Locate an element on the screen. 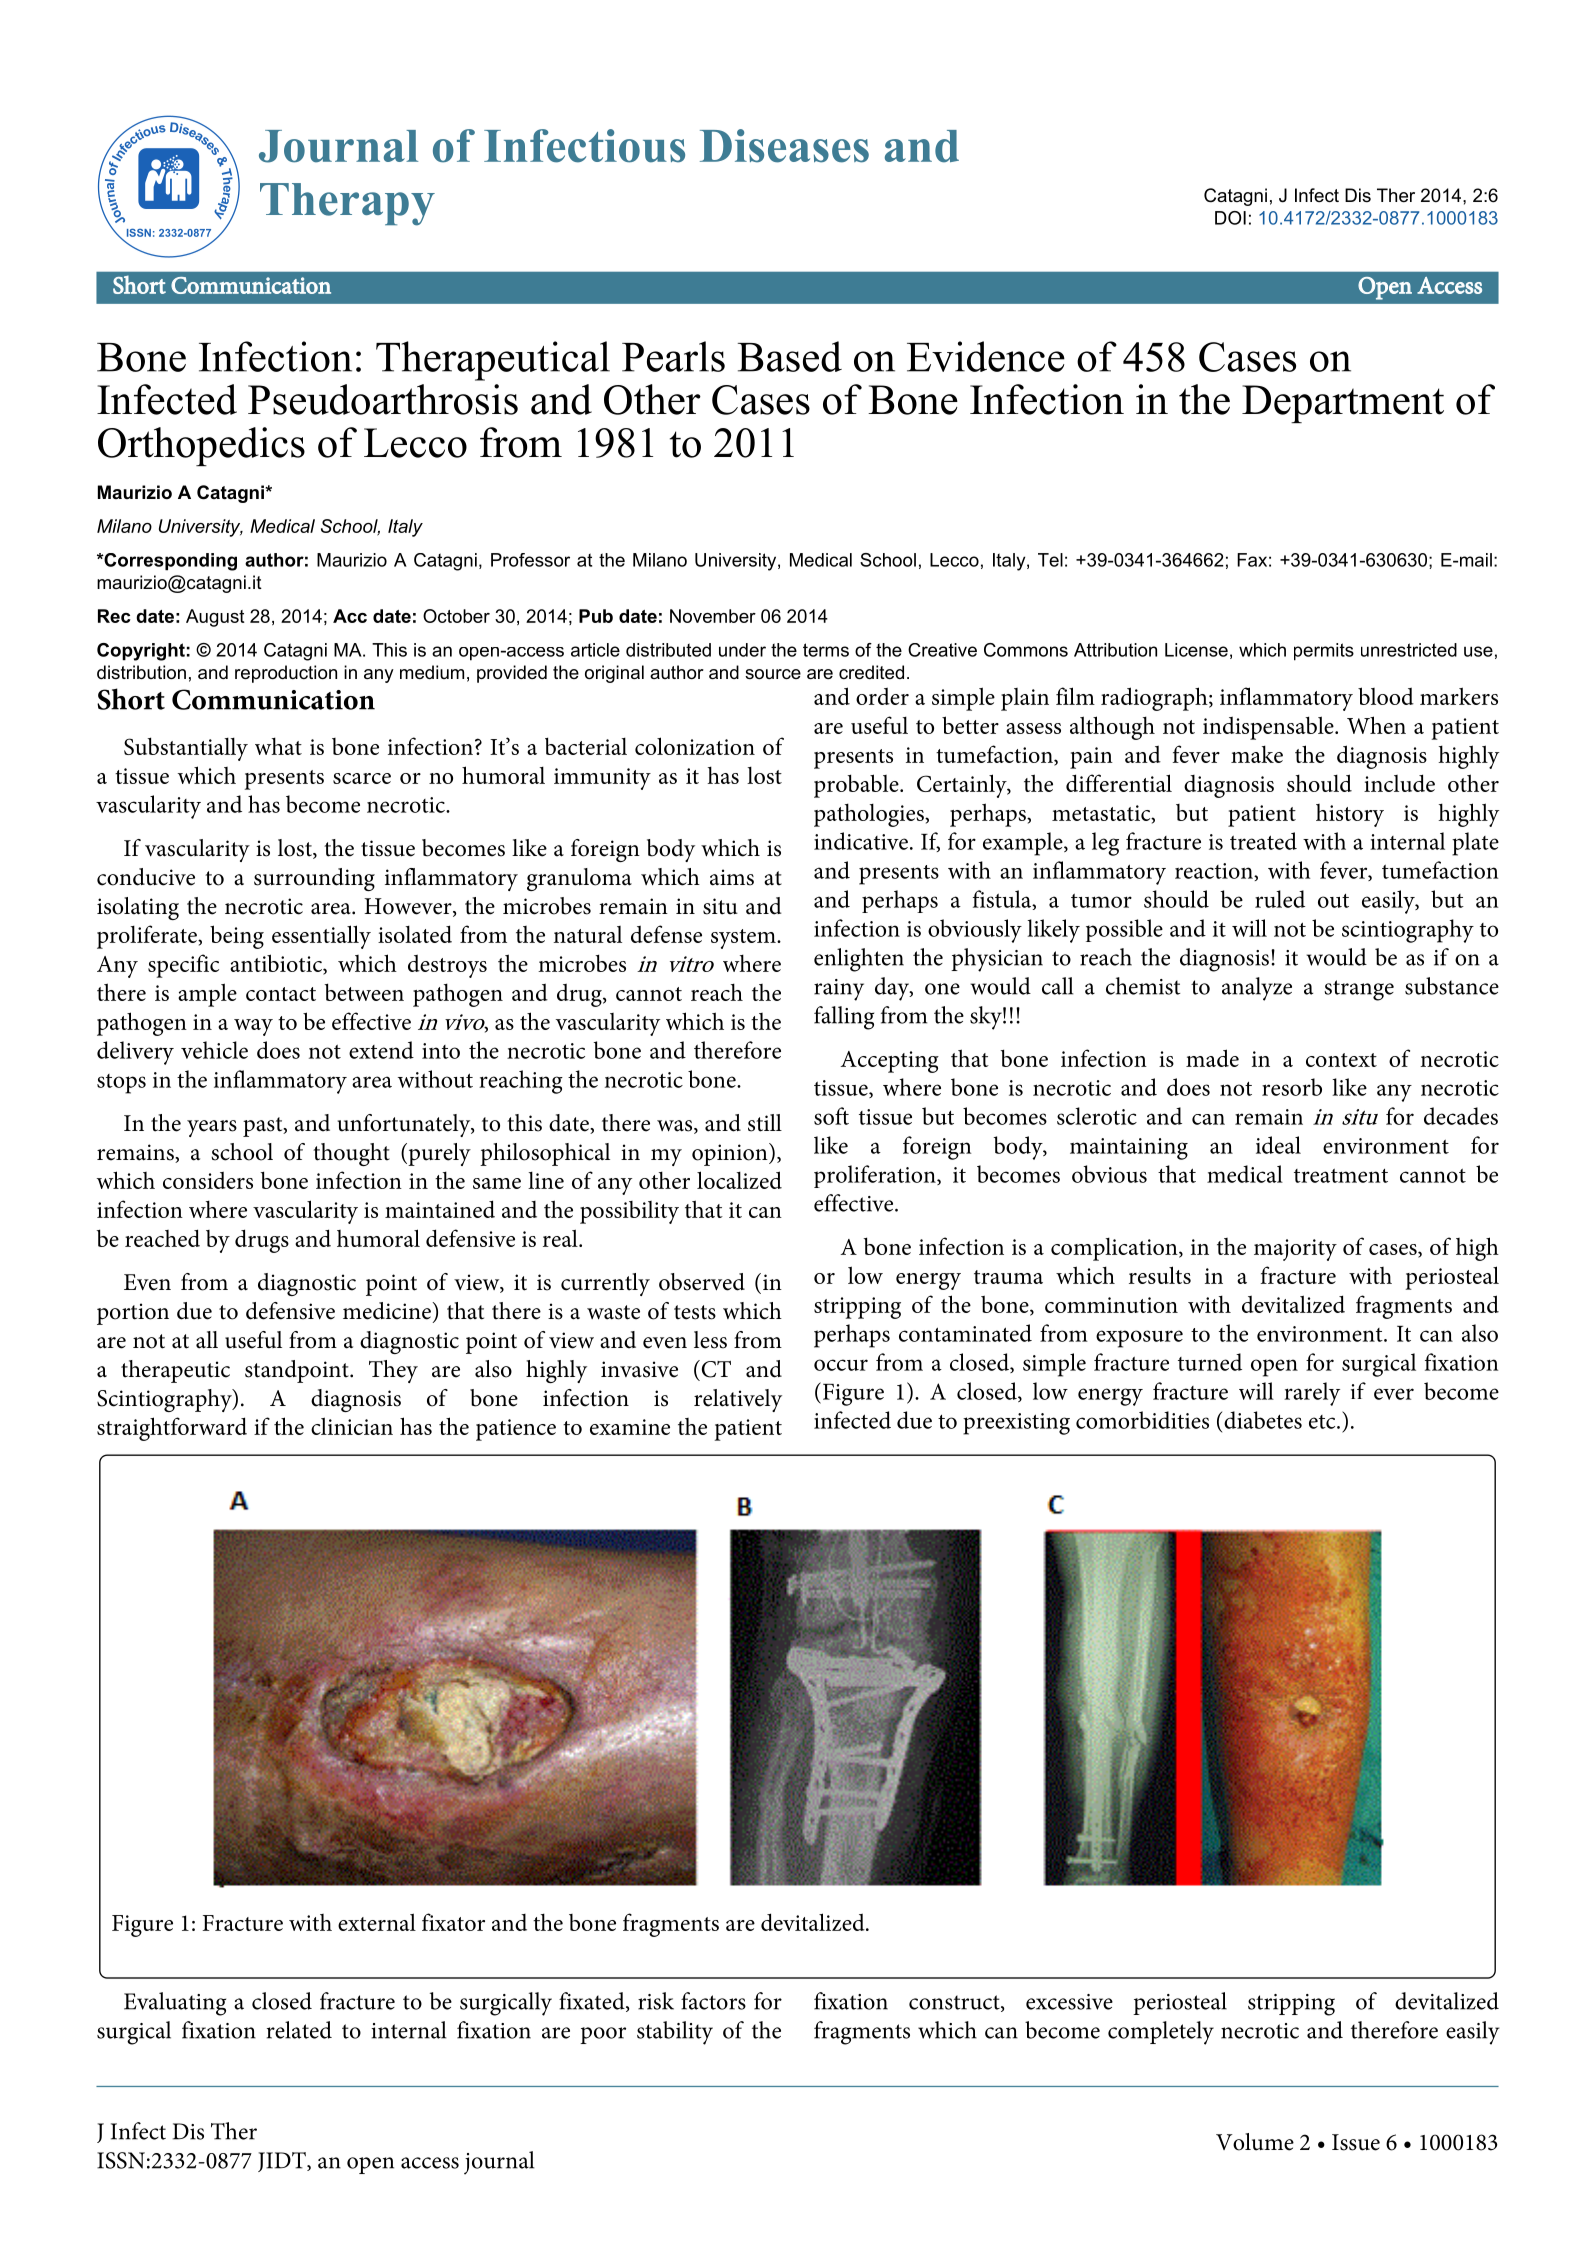 The width and height of the screenshot is (1595, 2256). considers is located at coordinates (208, 1180).
